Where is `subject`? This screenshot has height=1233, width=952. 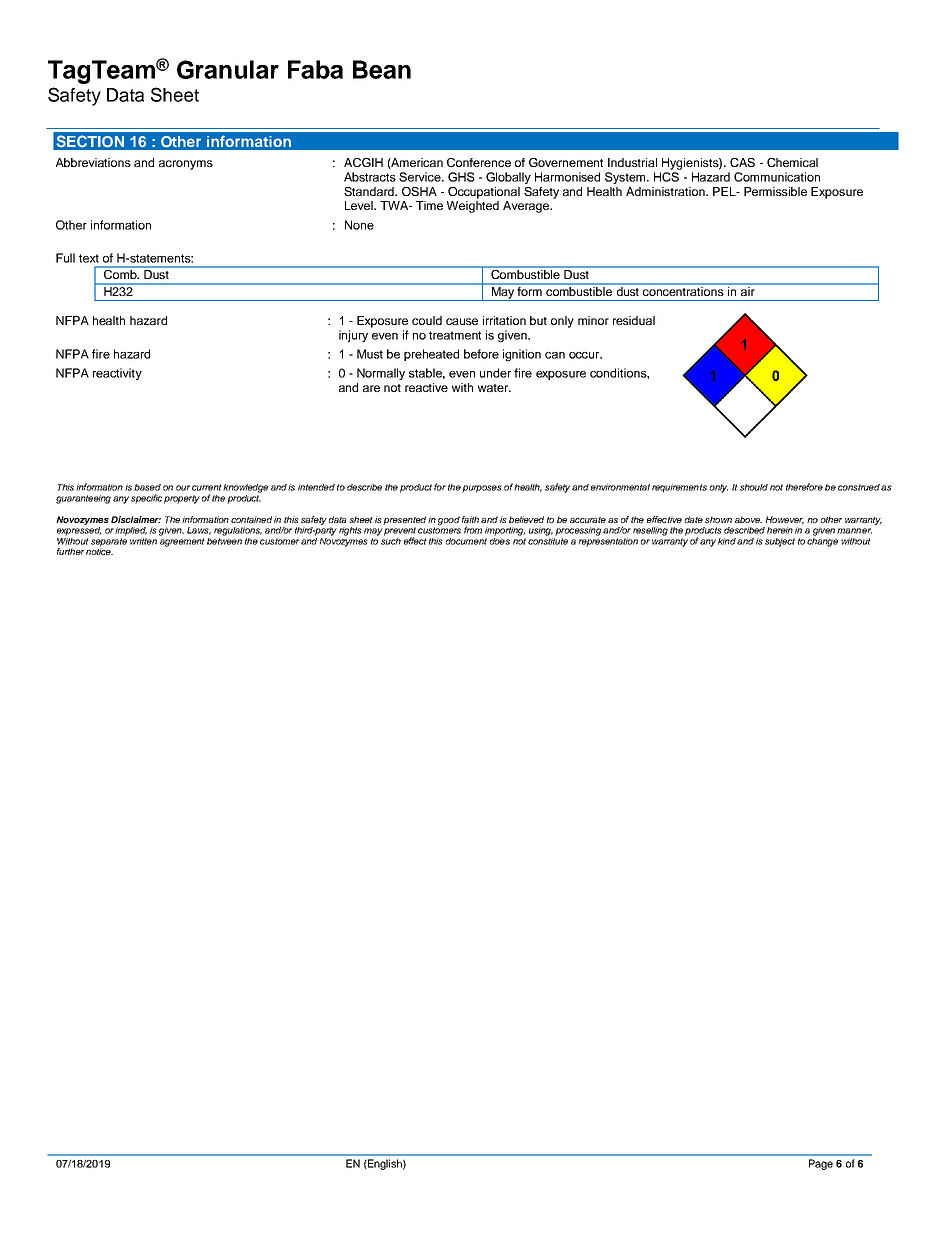 subject is located at coordinates (780, 542).
